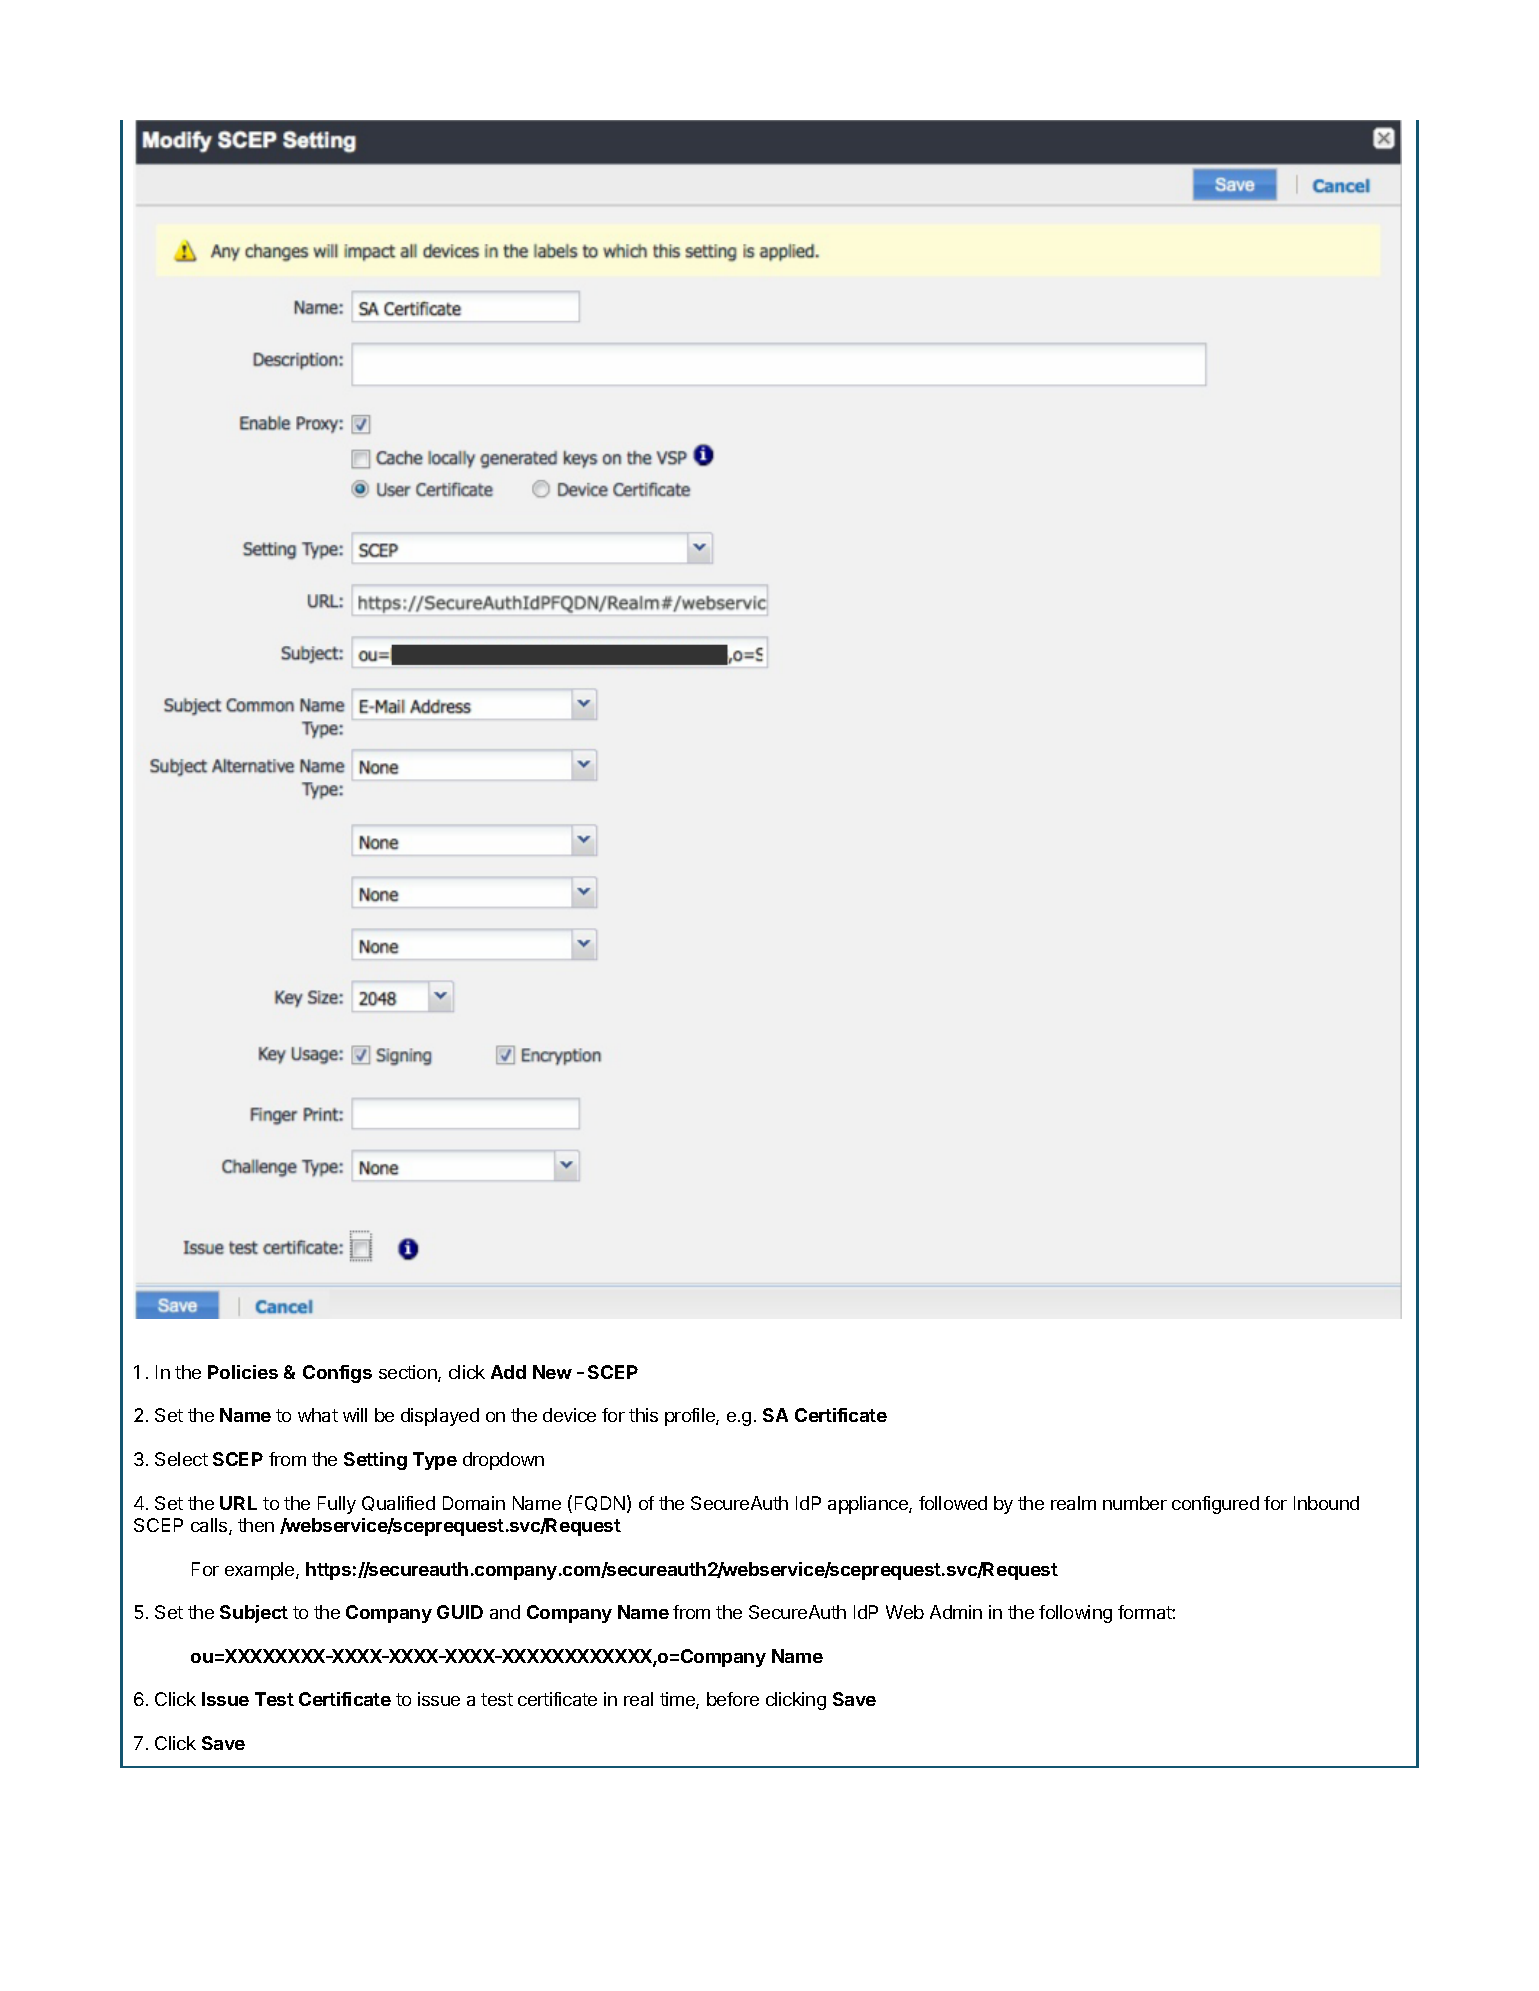 The height and width of the image is (1991, 1539). What do you see at coordinates (337, 1374) in the image?
I see `Configs` at bounding box center [337, 1374].
